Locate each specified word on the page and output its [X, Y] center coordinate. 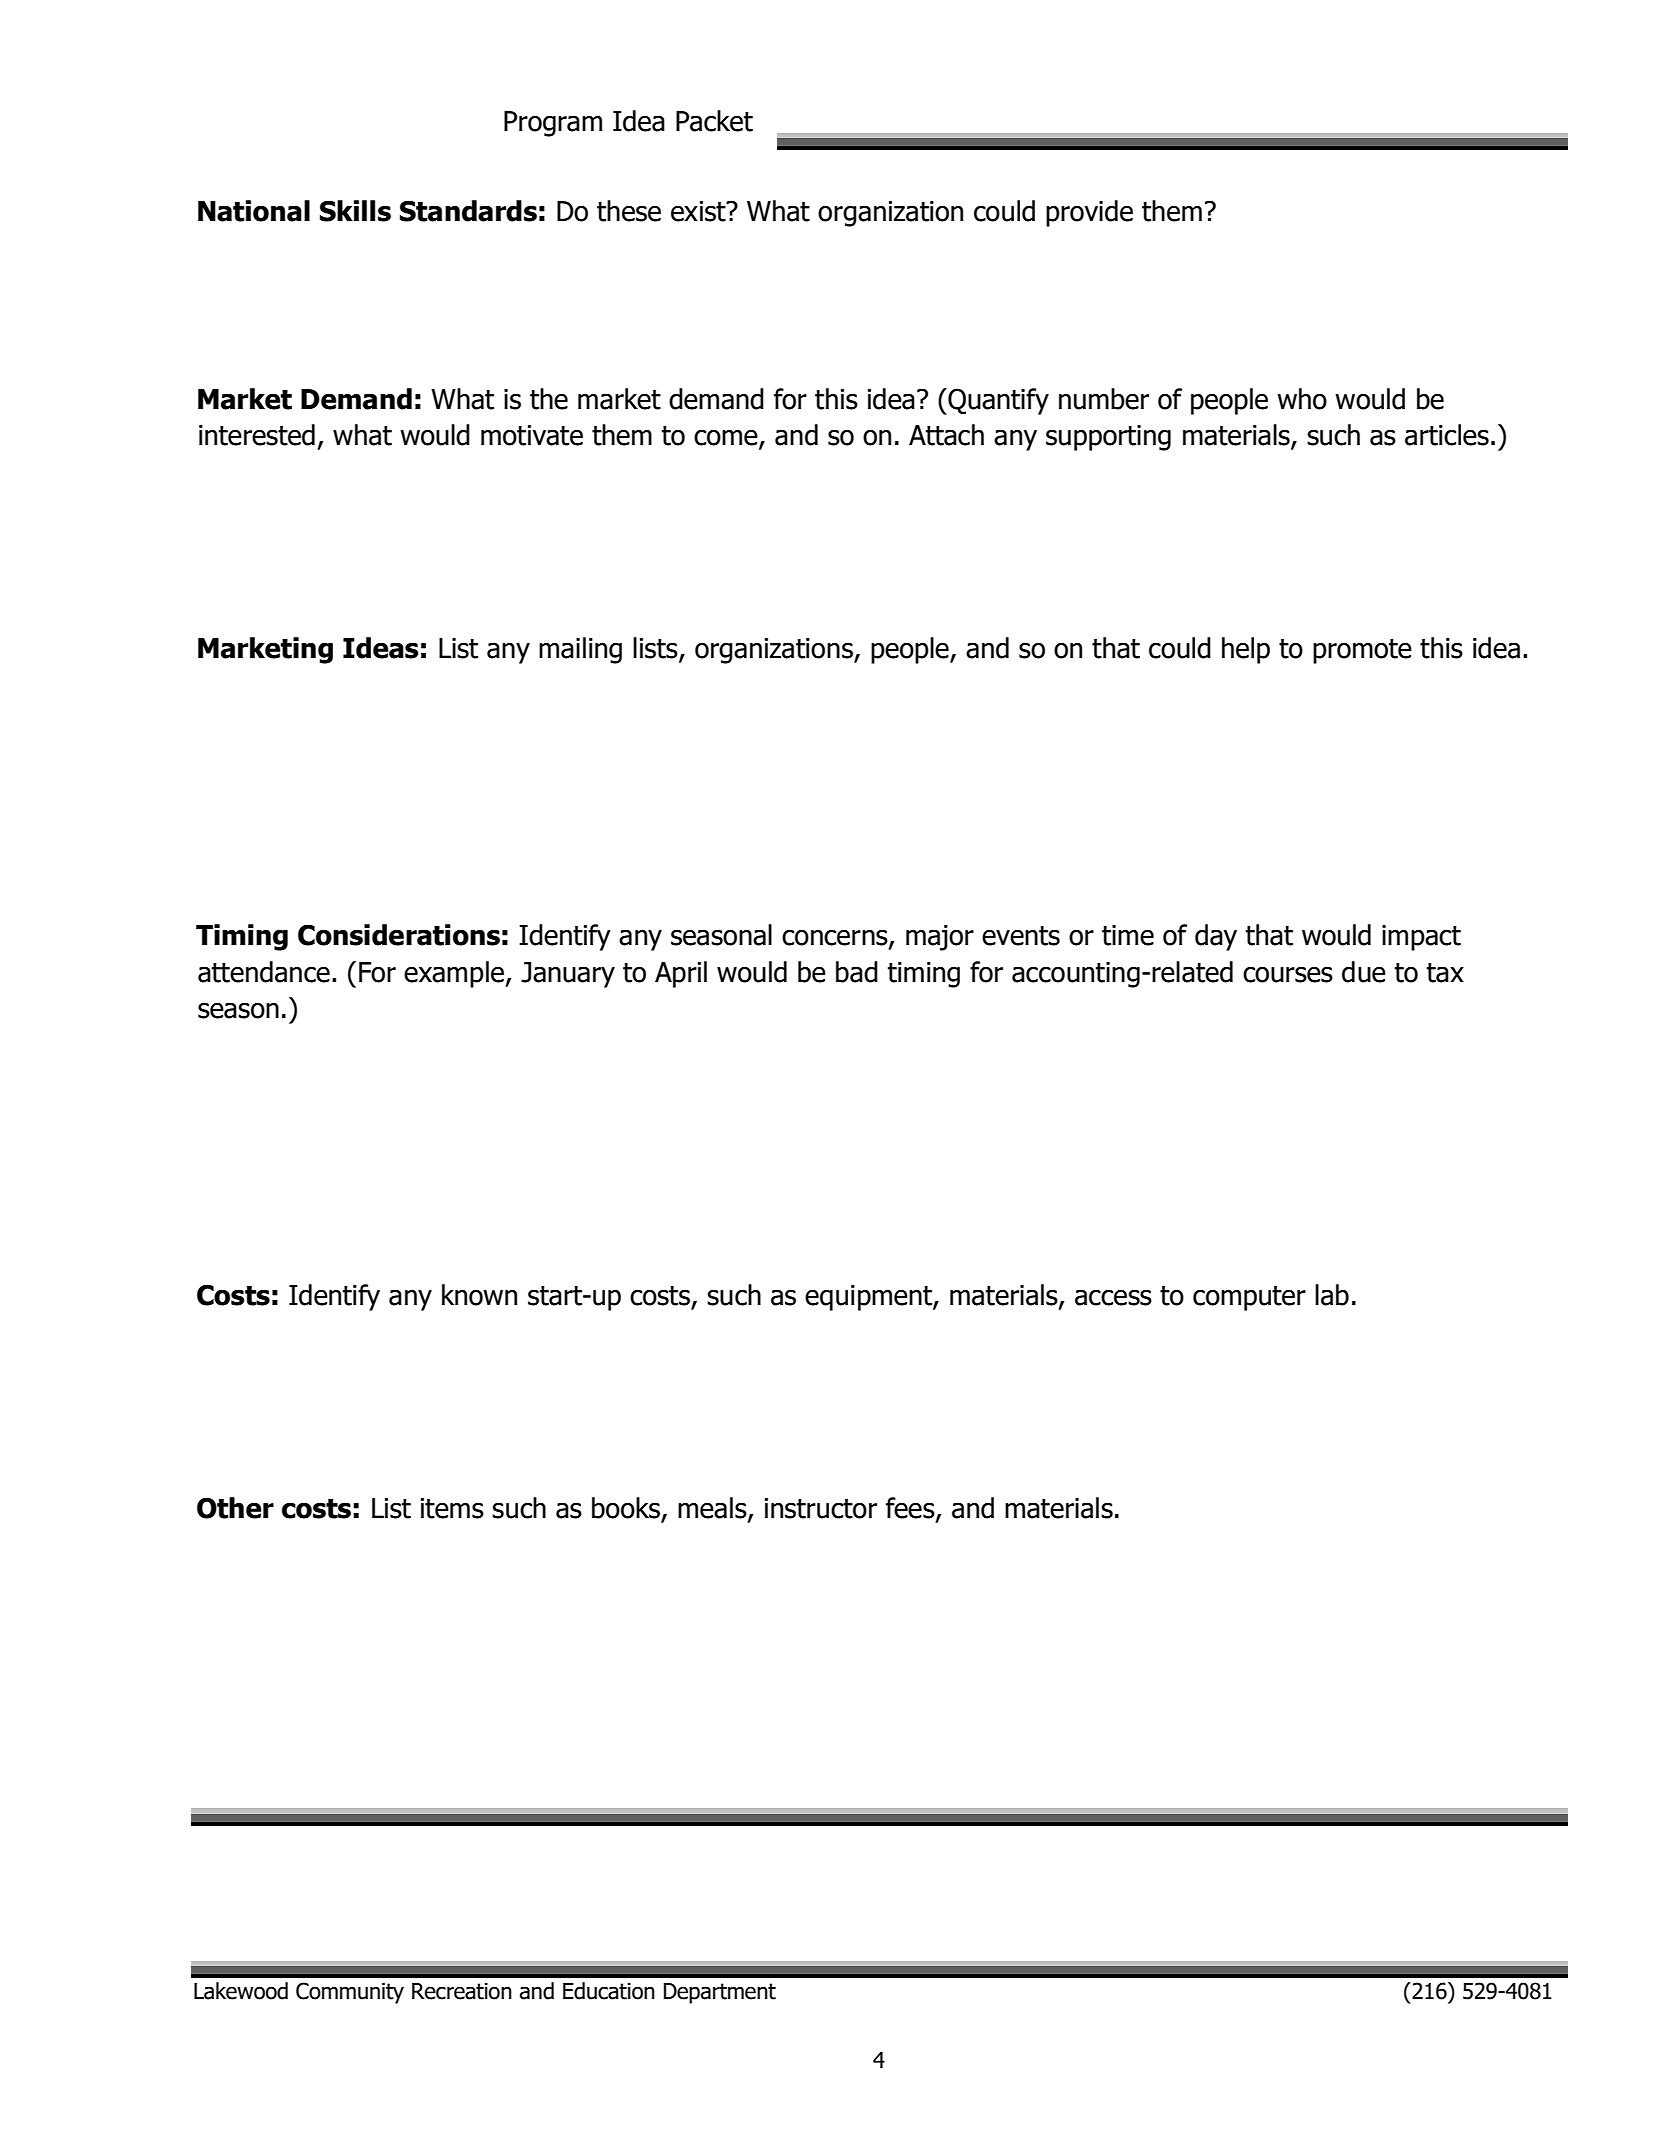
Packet [714, 121]
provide [1089, 213]
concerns [836, 939]
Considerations [399, 935]
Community [350, 1993]
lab [1332, 1295]
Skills [355, 211]
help [1246, 650]
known [479, 1295]
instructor [821, 1508]
